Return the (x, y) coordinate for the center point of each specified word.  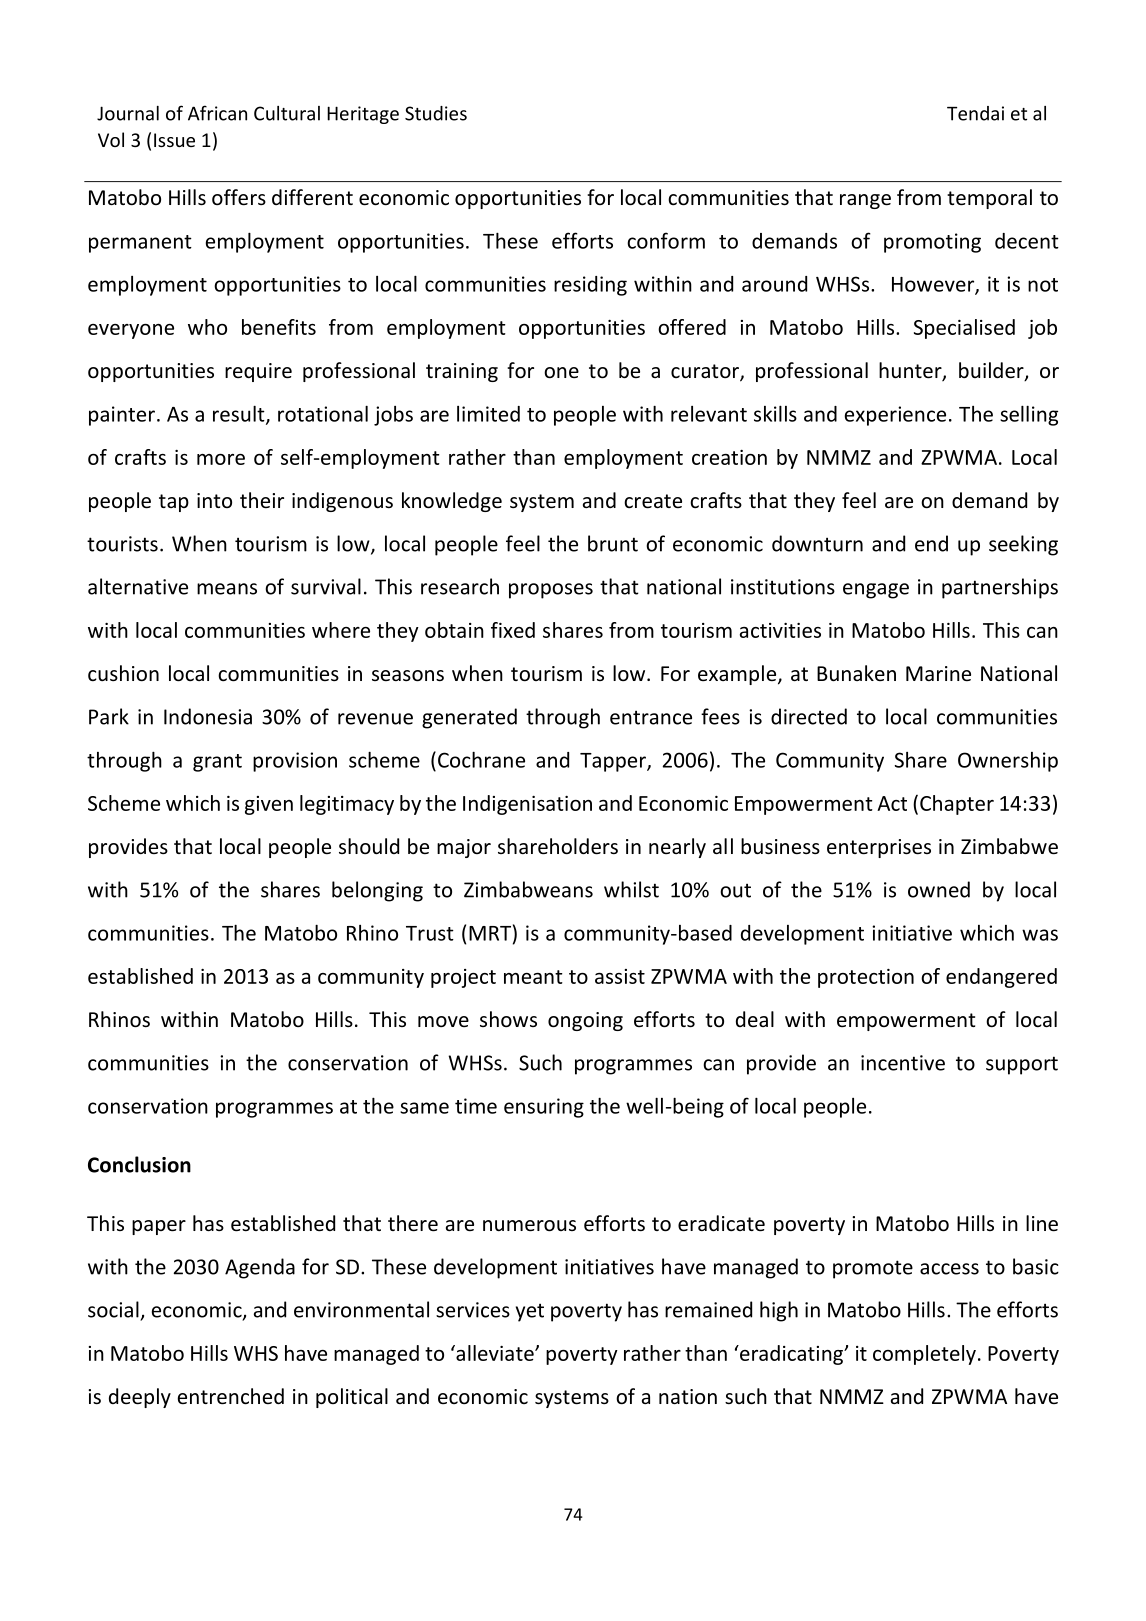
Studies (436, 113)
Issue (174, 140)
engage (876, 591)
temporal (989, 199)
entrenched (231, 1396)
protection (866, 978)
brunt (613, 543)
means (227, 589)
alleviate (495, 1353)
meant (533, 977)
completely (924, 1355)
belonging (377, 891)
